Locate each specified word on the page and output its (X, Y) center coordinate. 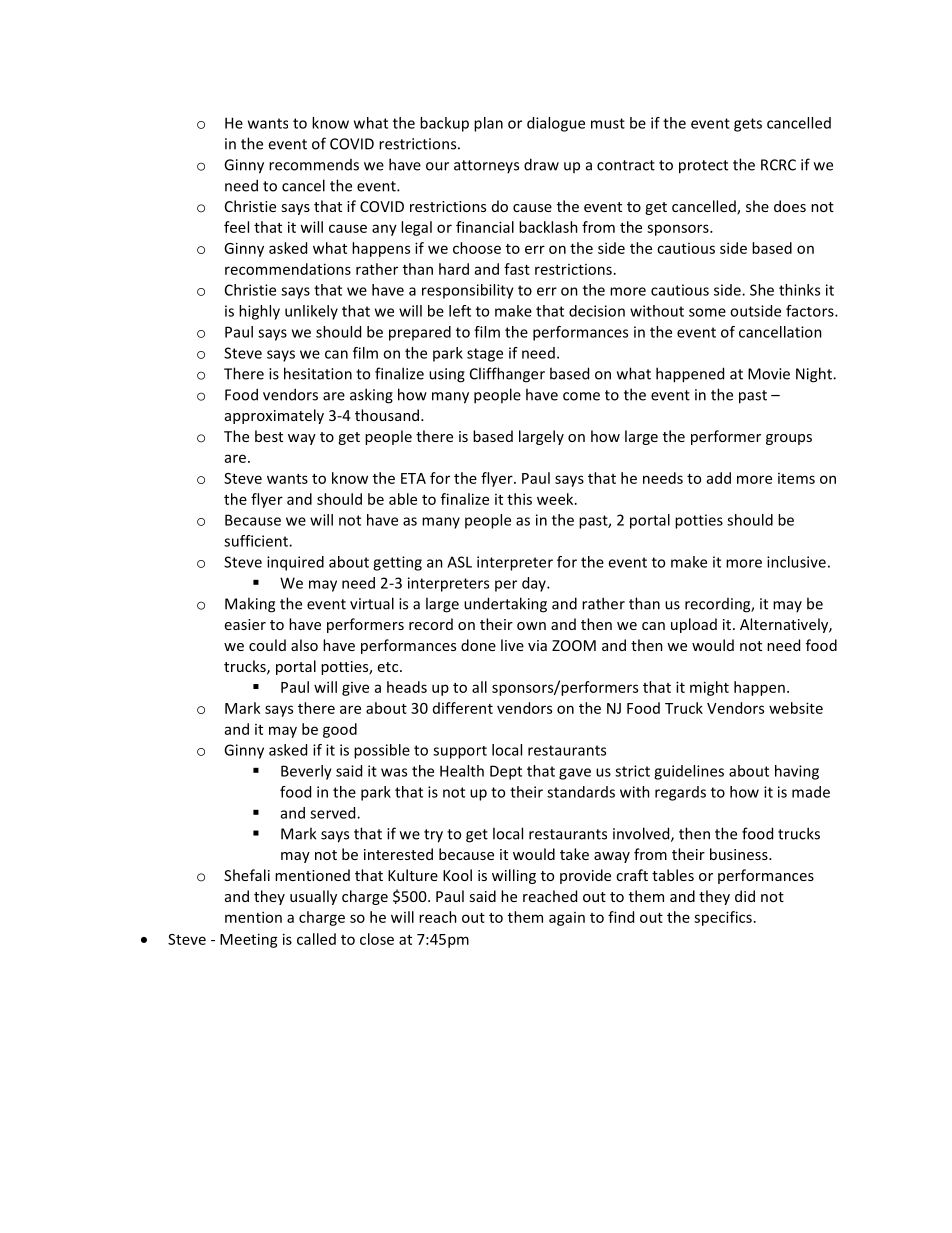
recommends (314, 165)
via (537, 645)
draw (541, 164)
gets (748, 125)
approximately (274, 416)
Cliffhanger (507, 375)
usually (313, 897)
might (709, 688)
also (304, 645)
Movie (769, 374)
